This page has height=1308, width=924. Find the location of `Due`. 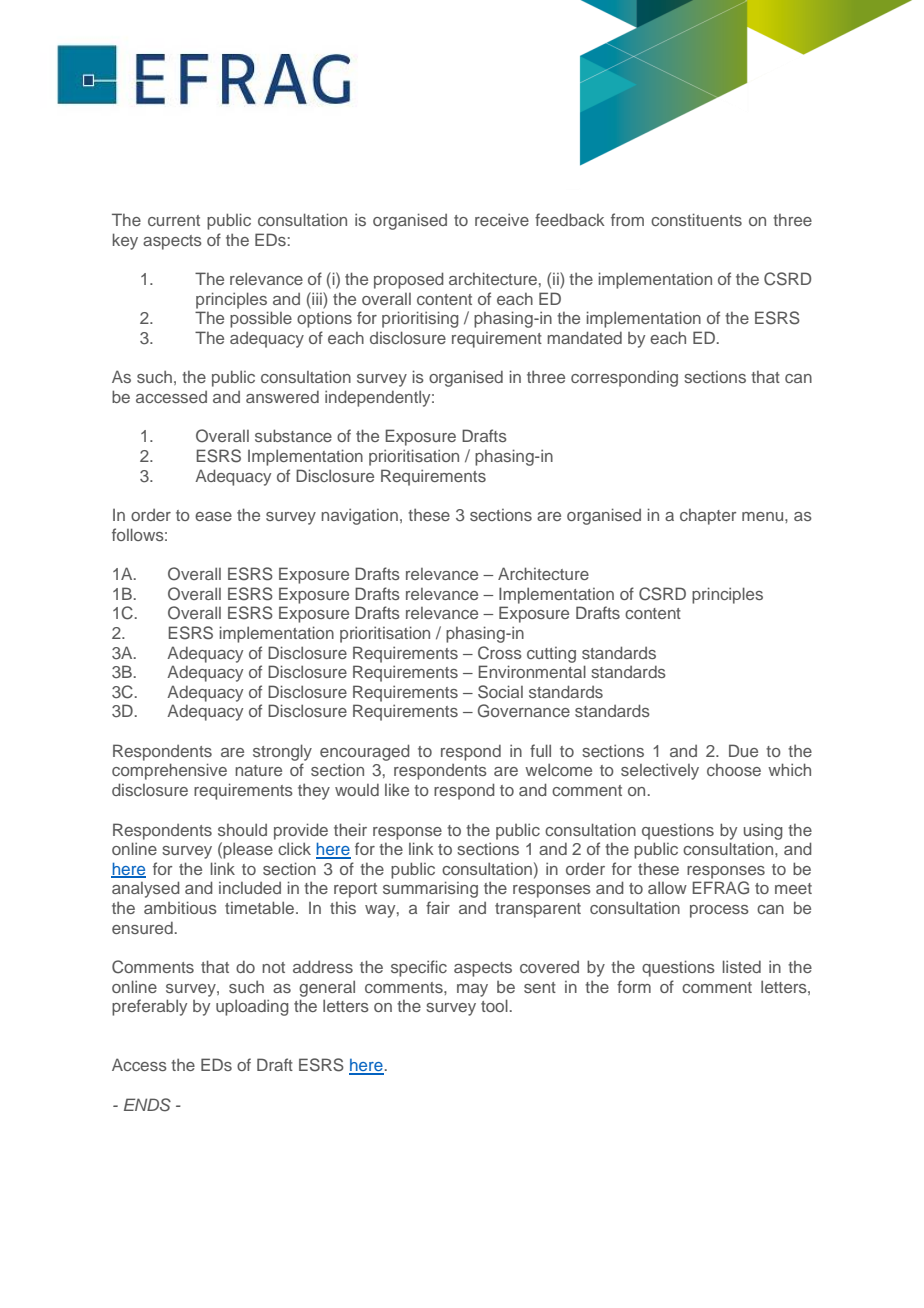

Due is located at coordinates (743, 750).
